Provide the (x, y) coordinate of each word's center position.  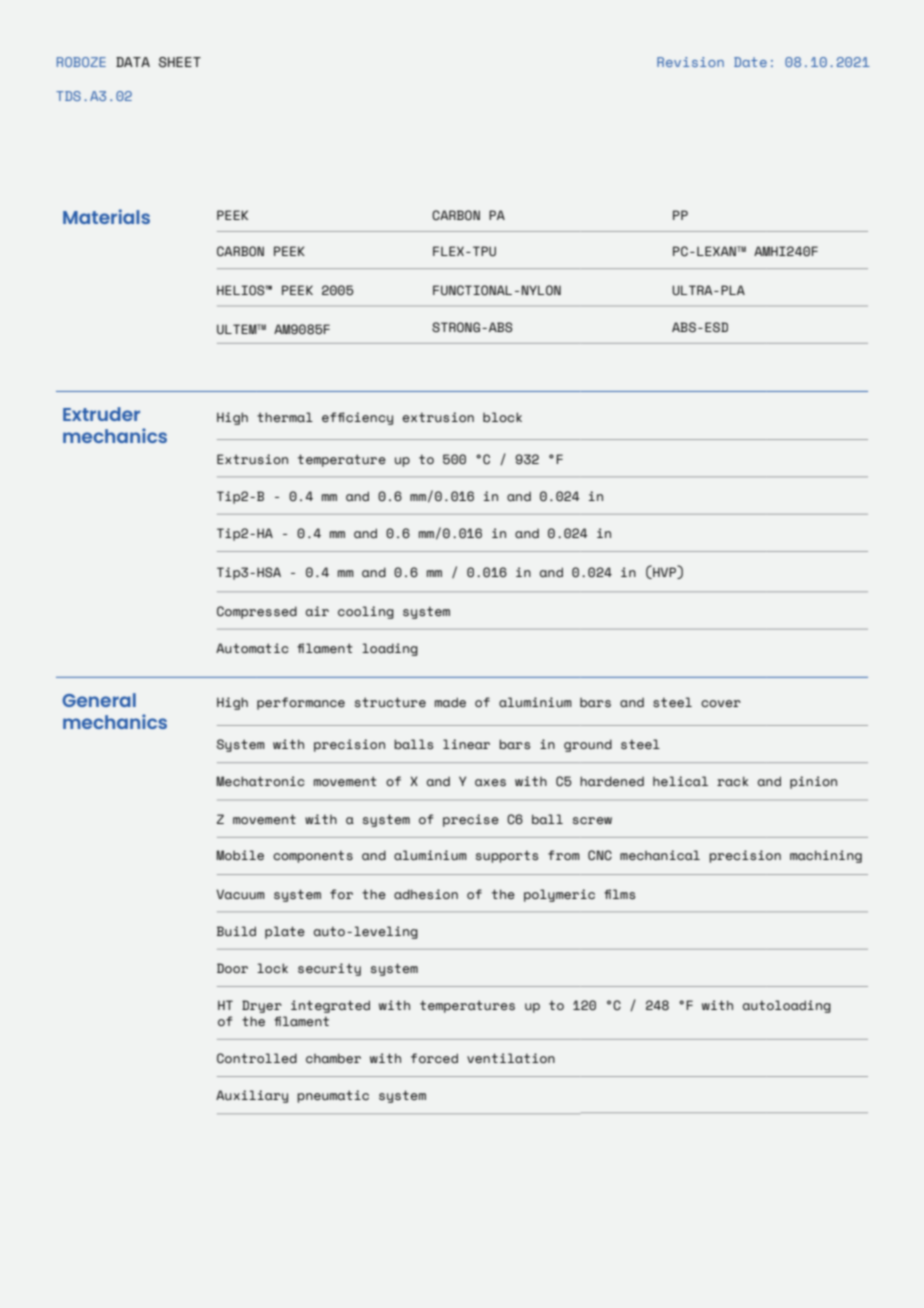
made (450, 702)
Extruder (101, 414)
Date (750, 62)
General (99, 700)
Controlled (257, 1058)
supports (507, 856)
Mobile (240, 855)
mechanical (660, 855)
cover (721, 703)
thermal (285, 417)
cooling (366, 612)
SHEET (180, 62)
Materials (106, 216)
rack (733, 781)
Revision (690, 62)
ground (588, 745)
